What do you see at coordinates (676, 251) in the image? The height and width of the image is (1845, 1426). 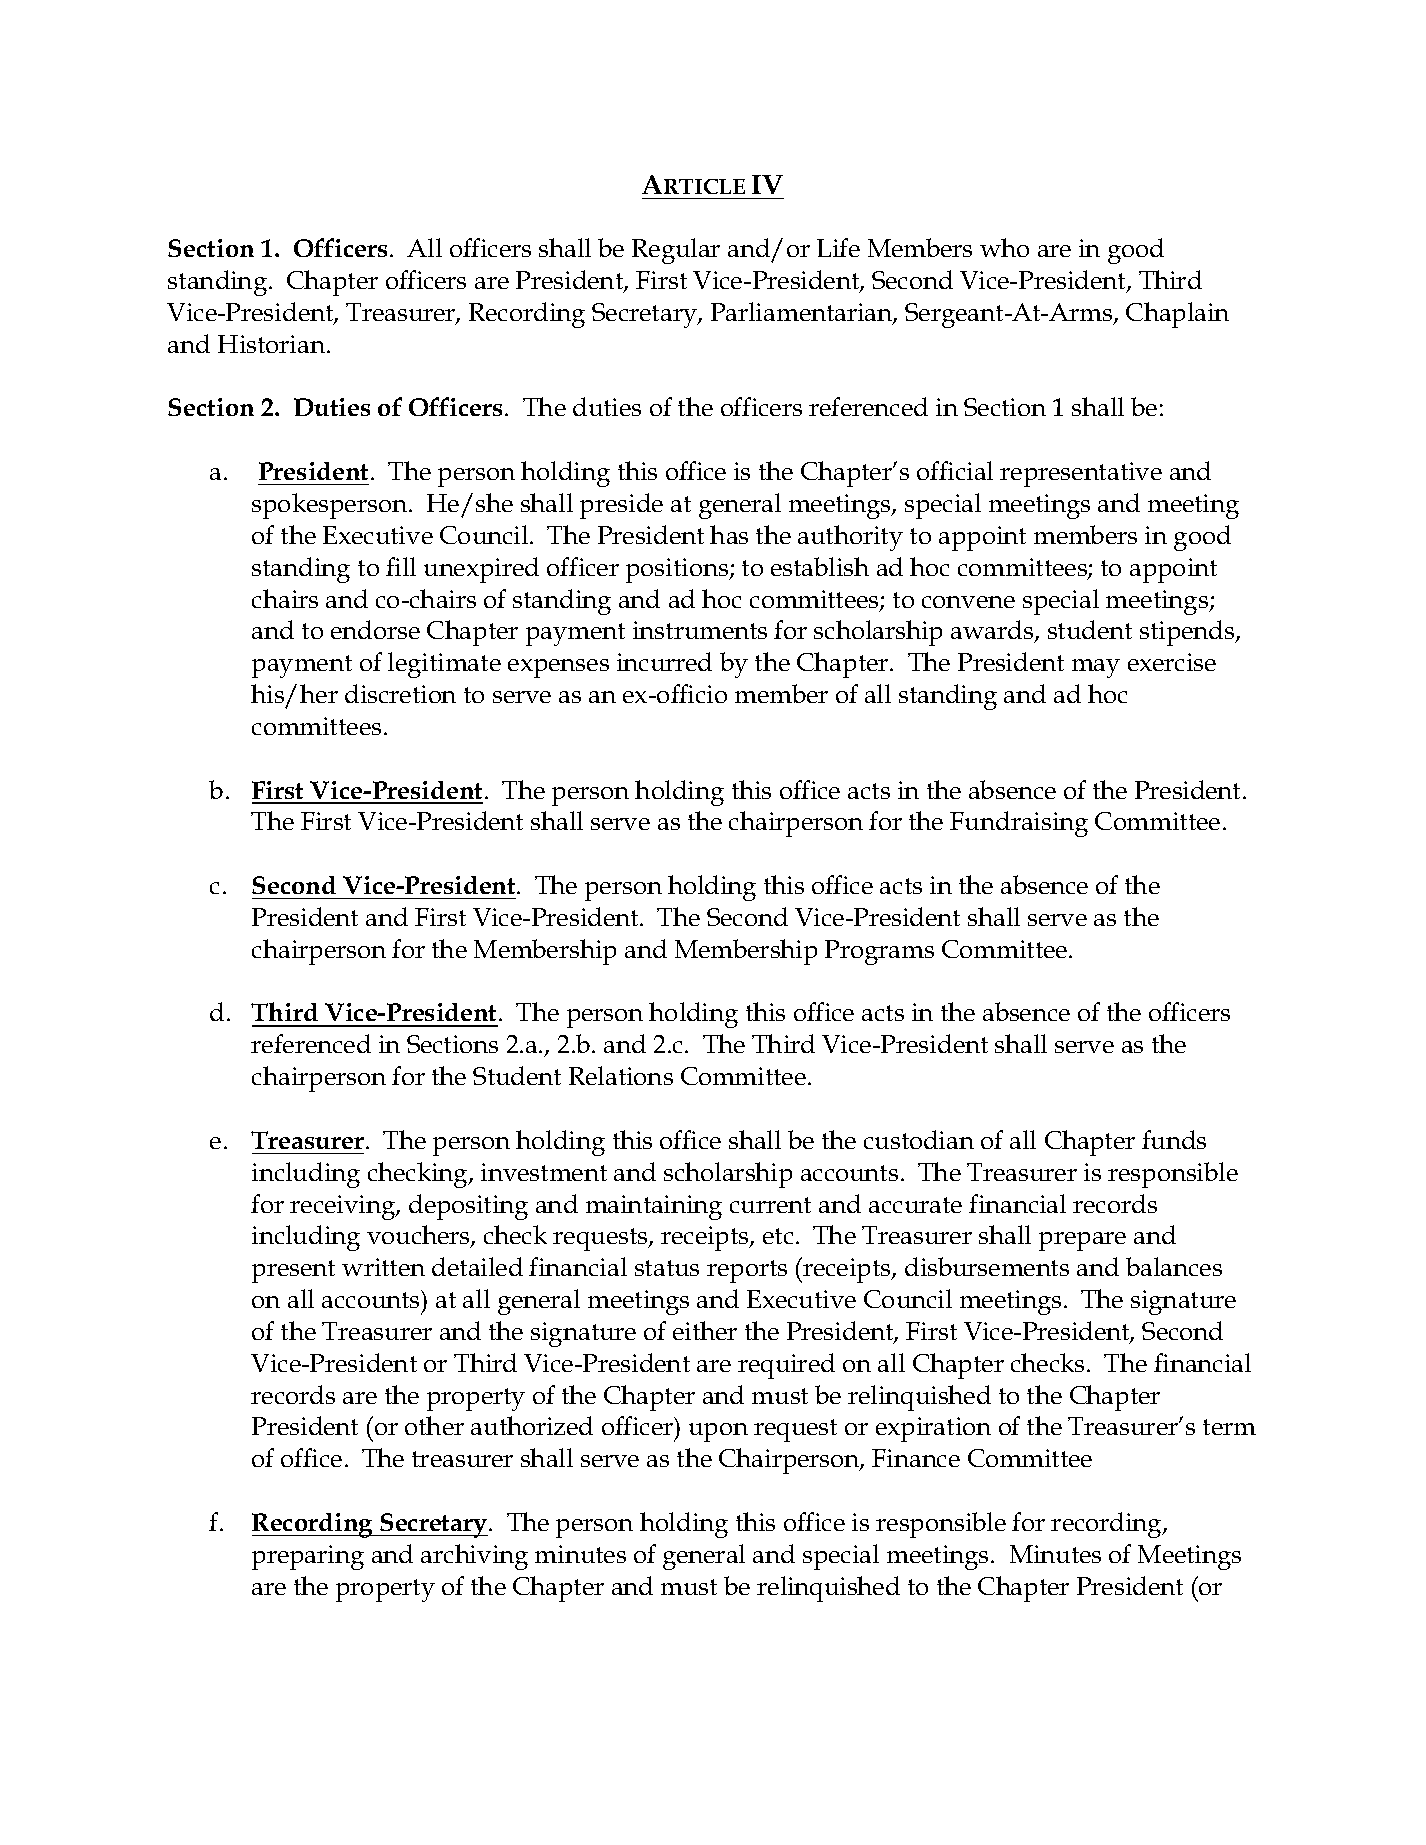 I see `Regular` at bounding box center [676, 251].
